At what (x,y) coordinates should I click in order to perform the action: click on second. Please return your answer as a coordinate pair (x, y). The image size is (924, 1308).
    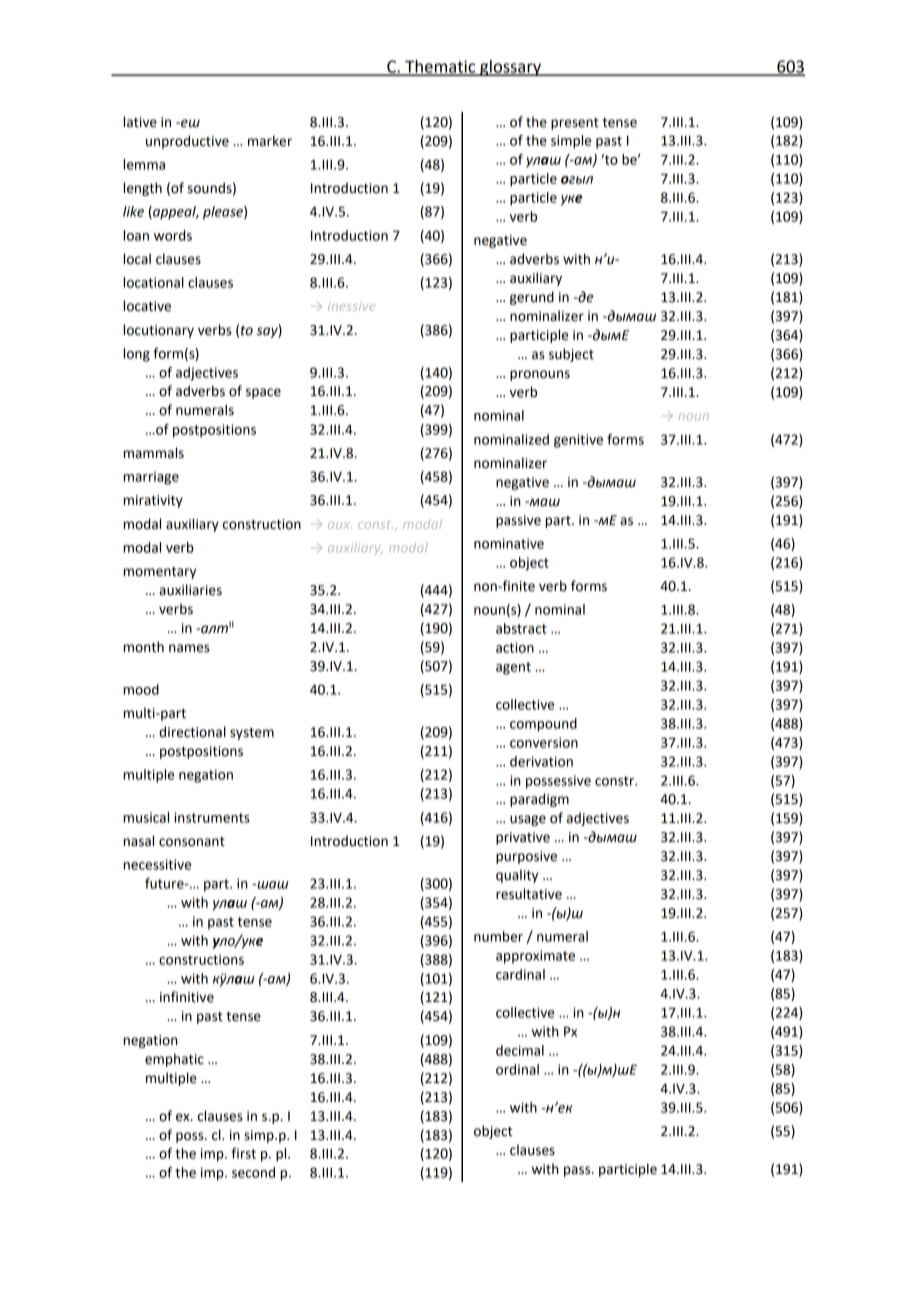
    Looking at the image, I should click on (253, 1172).
